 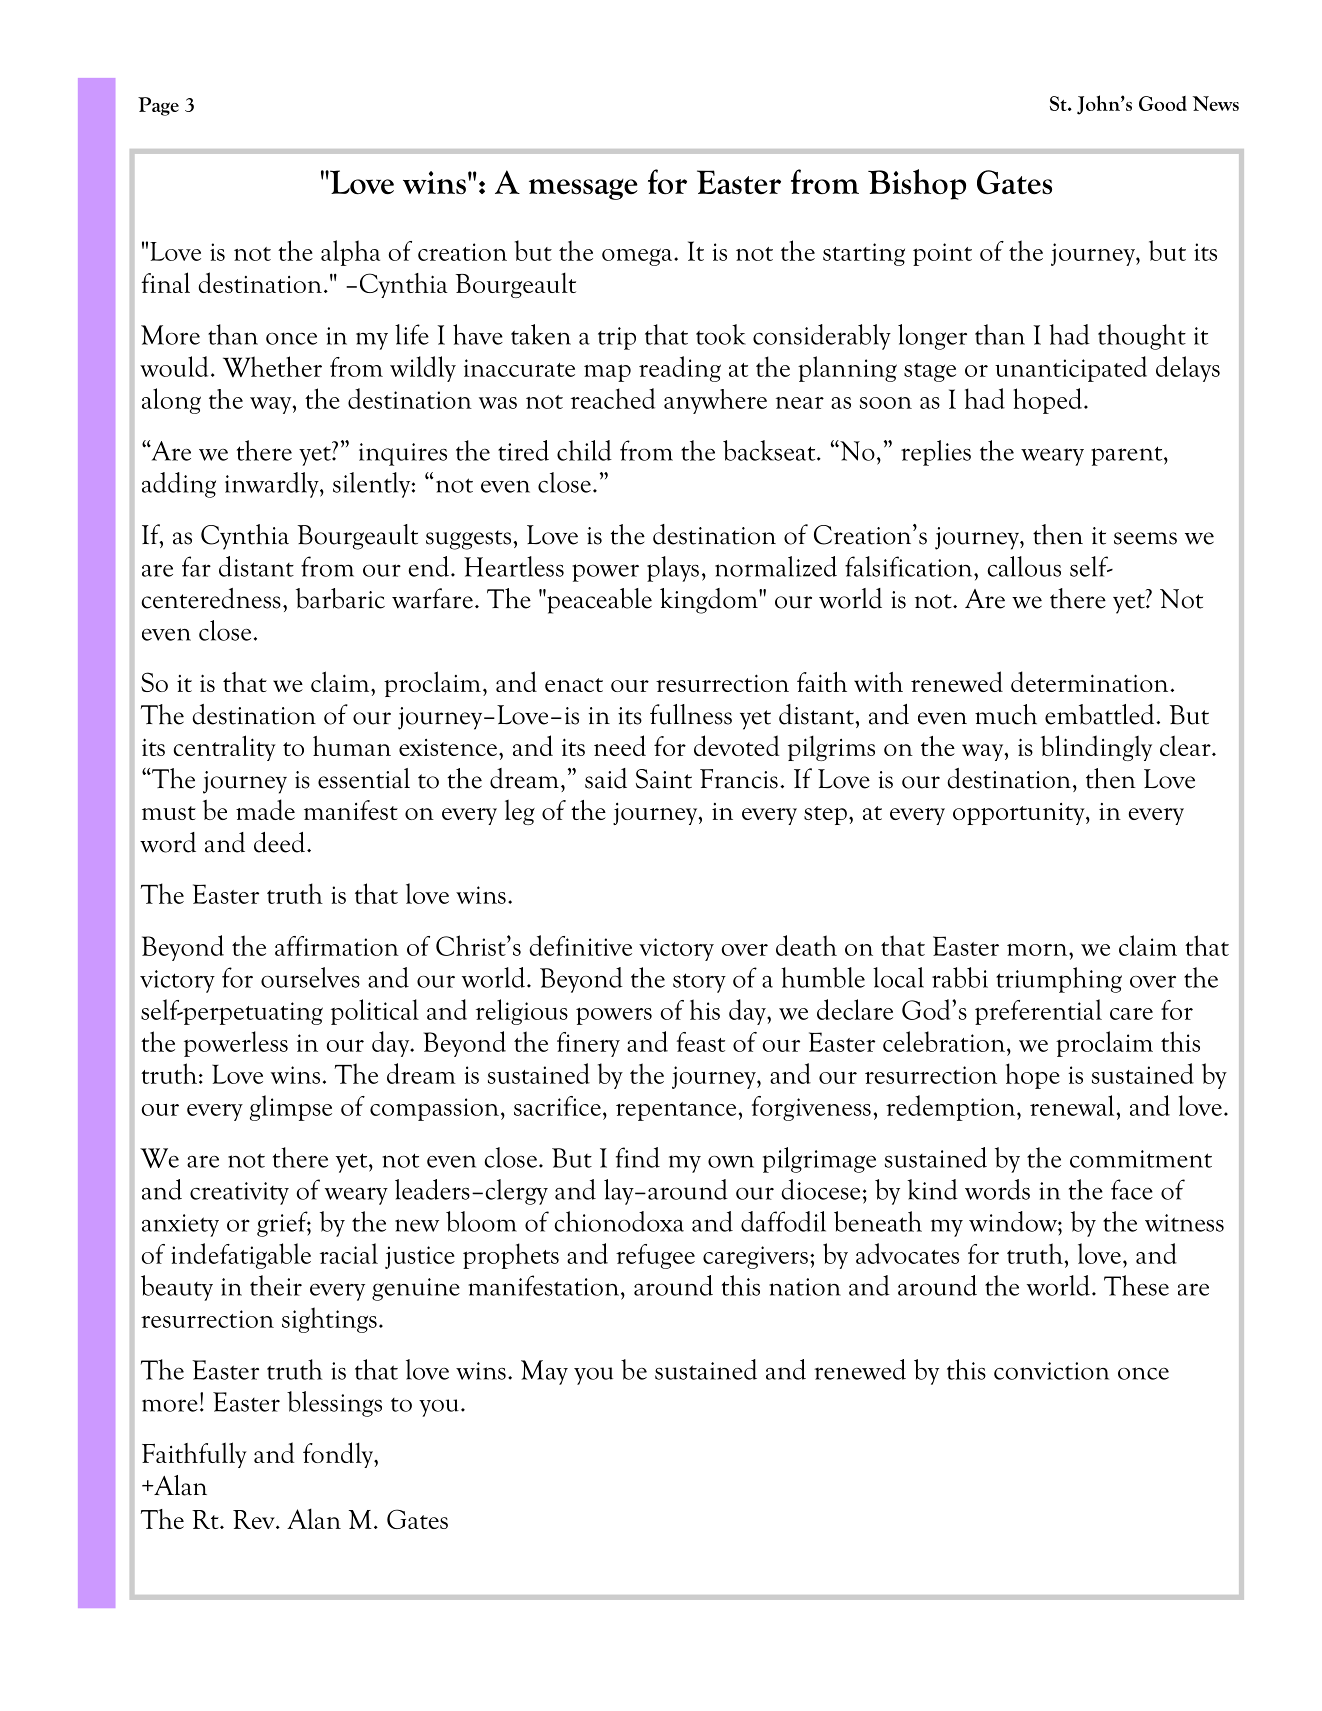 What do you see at coordinates (158, 106) in the document?
I see `Page` at bounding box center [158, 106].
